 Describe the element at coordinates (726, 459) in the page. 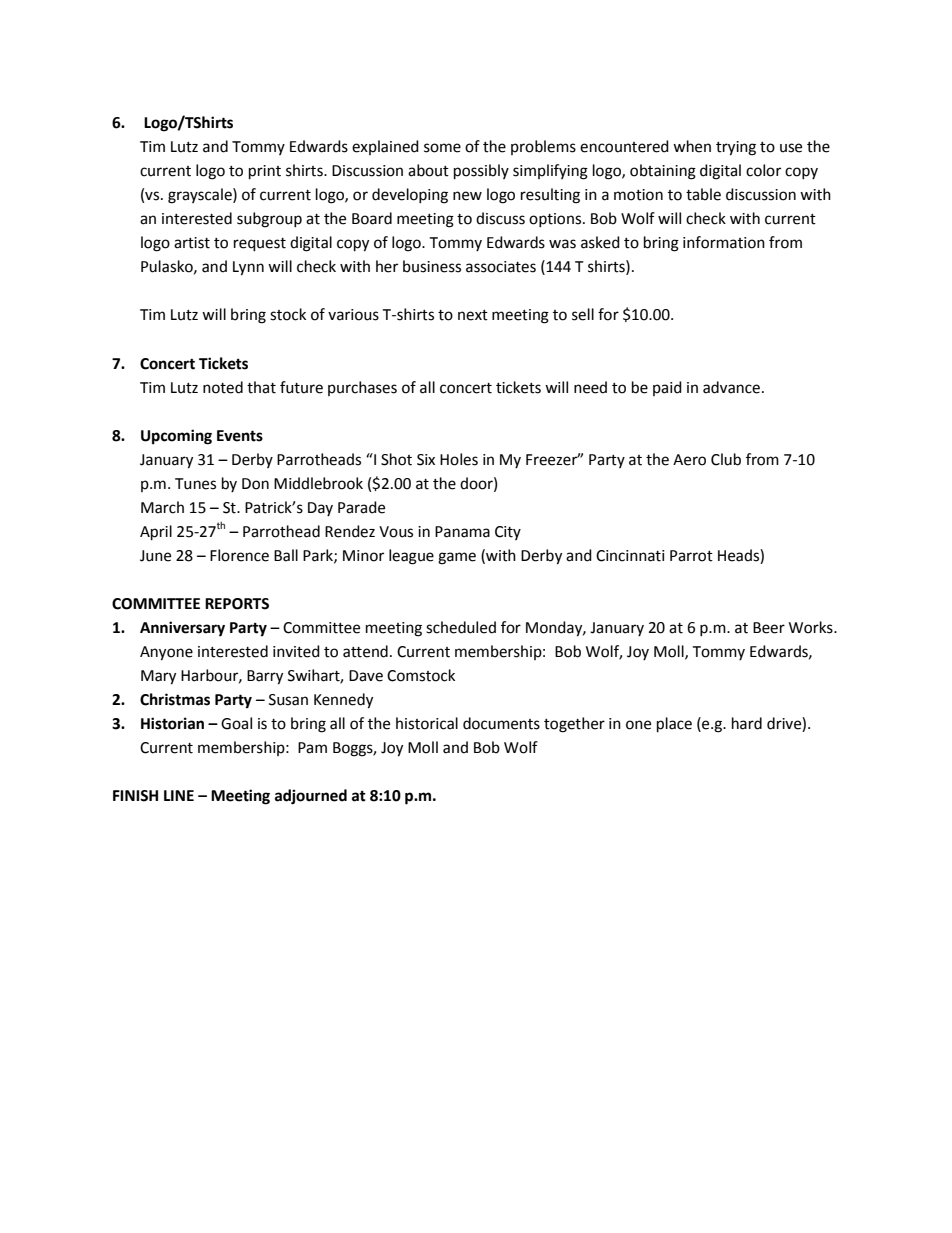

I see `Club` at that location.
